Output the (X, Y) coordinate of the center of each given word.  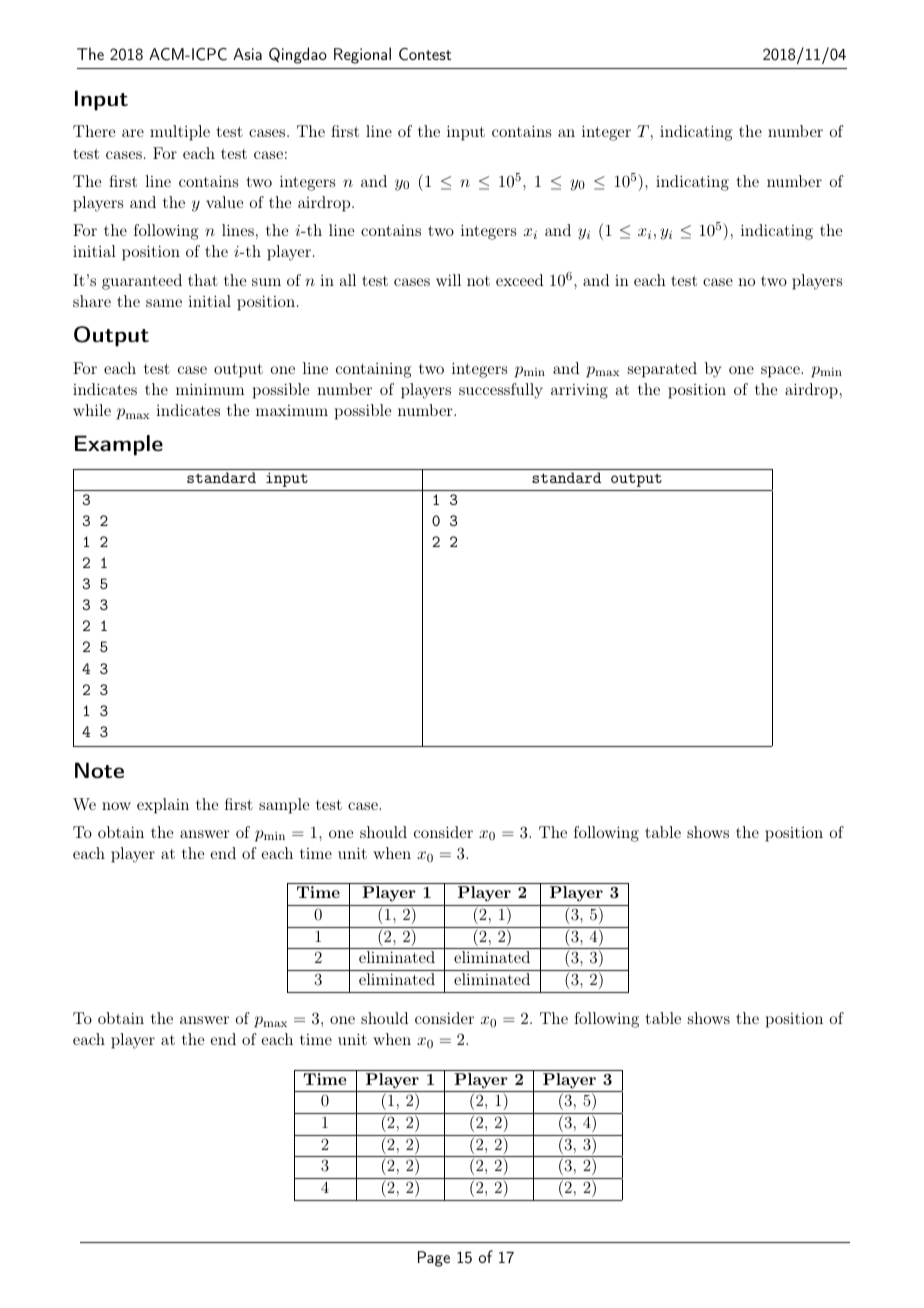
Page (434, 1259)
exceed (519, 280)
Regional (362, 55)
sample (284, 806)
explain (163, 806)
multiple (180, 133)
